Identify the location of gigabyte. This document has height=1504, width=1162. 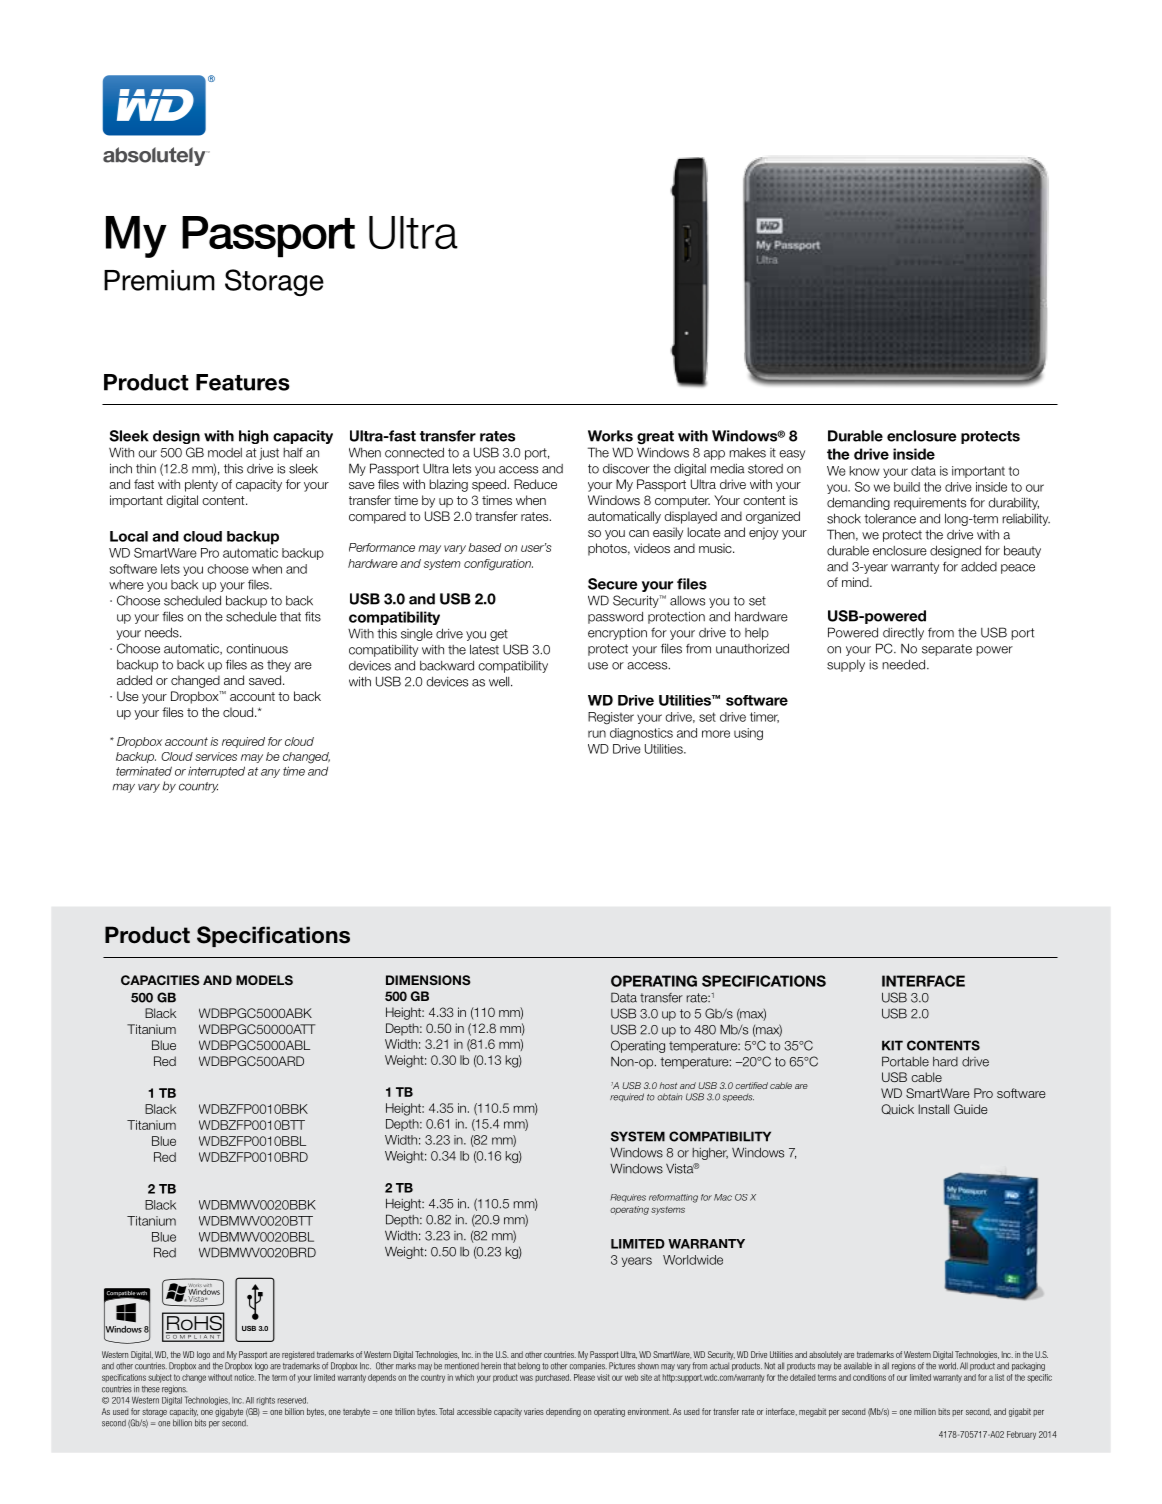
(229, 1412).
